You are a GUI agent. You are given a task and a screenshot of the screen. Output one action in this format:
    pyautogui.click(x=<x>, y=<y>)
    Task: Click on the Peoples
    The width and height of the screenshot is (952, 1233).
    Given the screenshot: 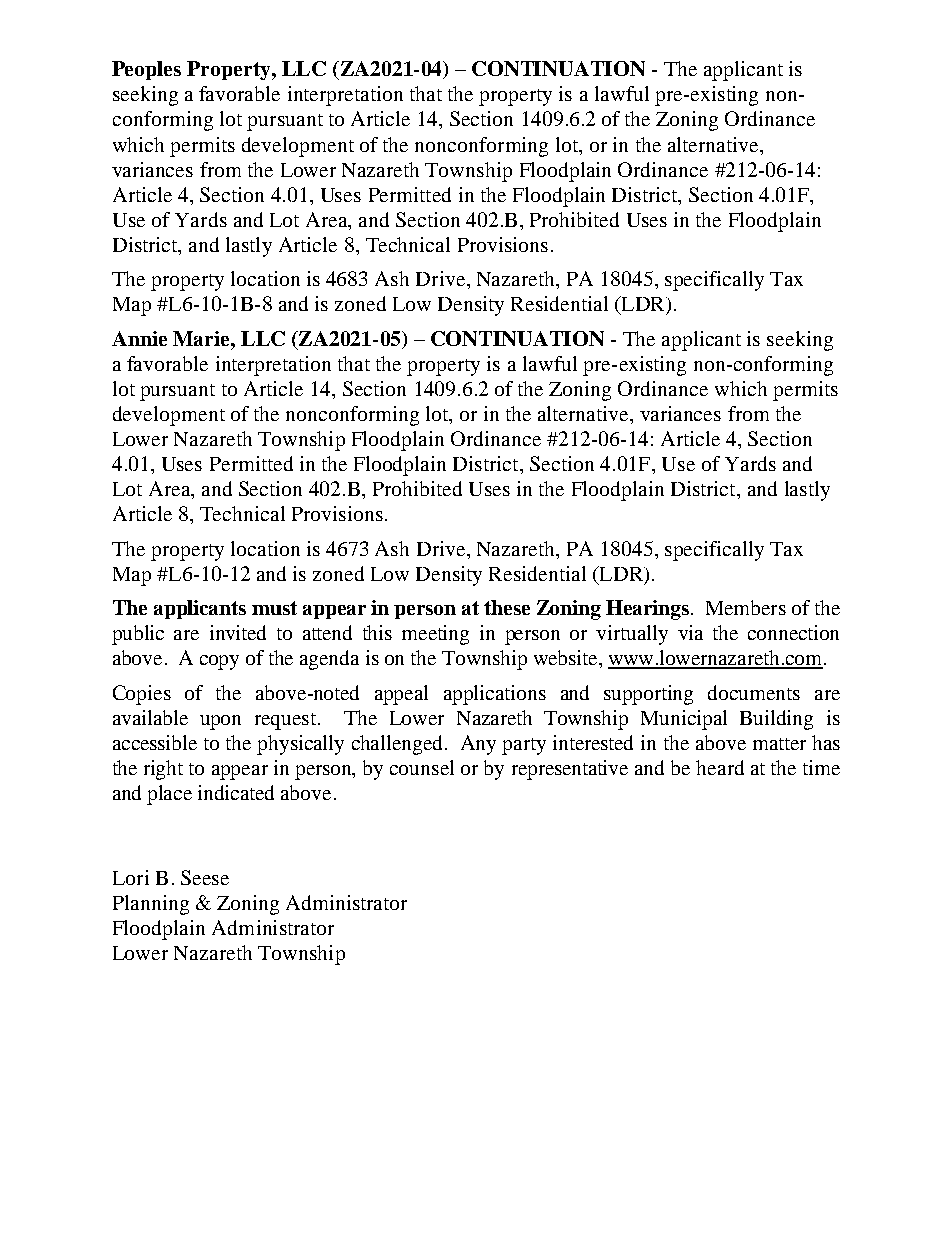 What is the action you would take?
    pyautogui.click(x=146, y=70)
